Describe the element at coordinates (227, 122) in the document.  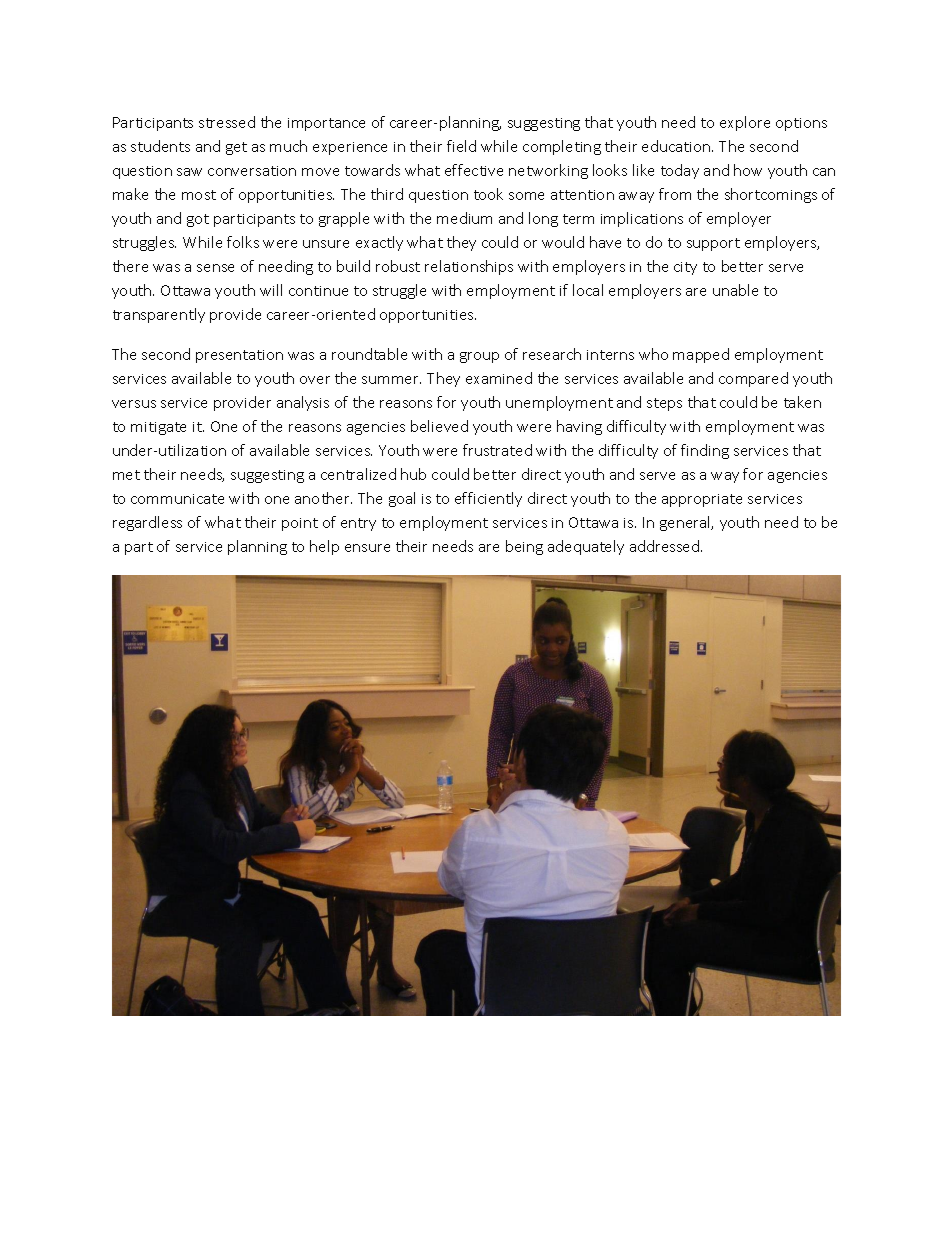
I see `stressed` at that location.
